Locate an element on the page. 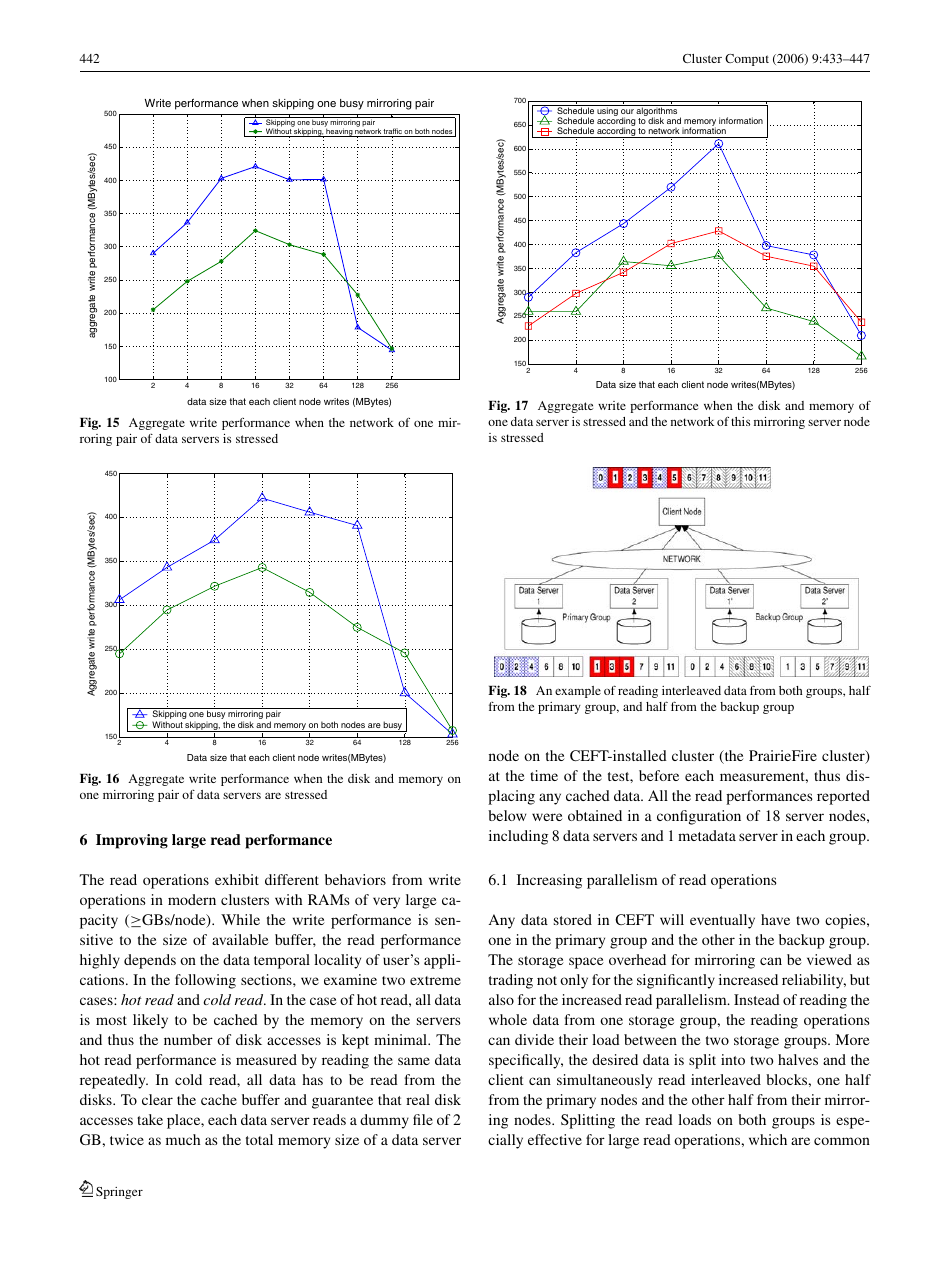 The height and width of the document is (1271, 952). example is located at coordinates (578, 692).
